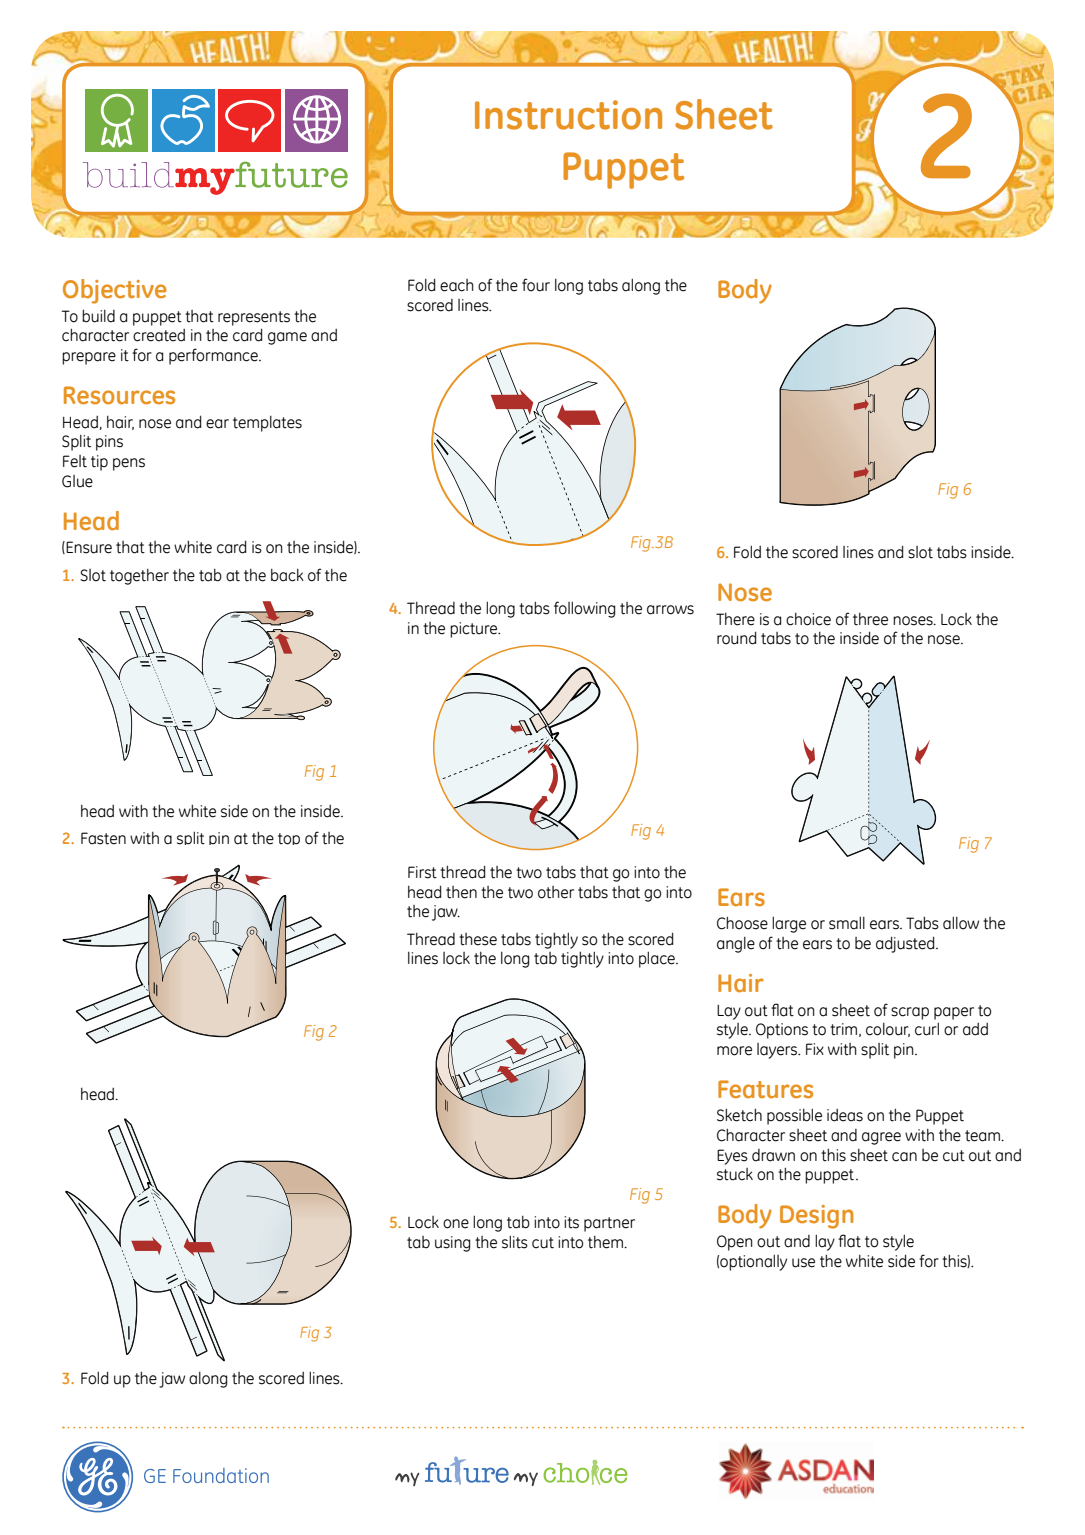 The width and height of the image is (1085, 1535). Describe the element at coordinates (816, 1217) in the image. I see `Design` at that location.
